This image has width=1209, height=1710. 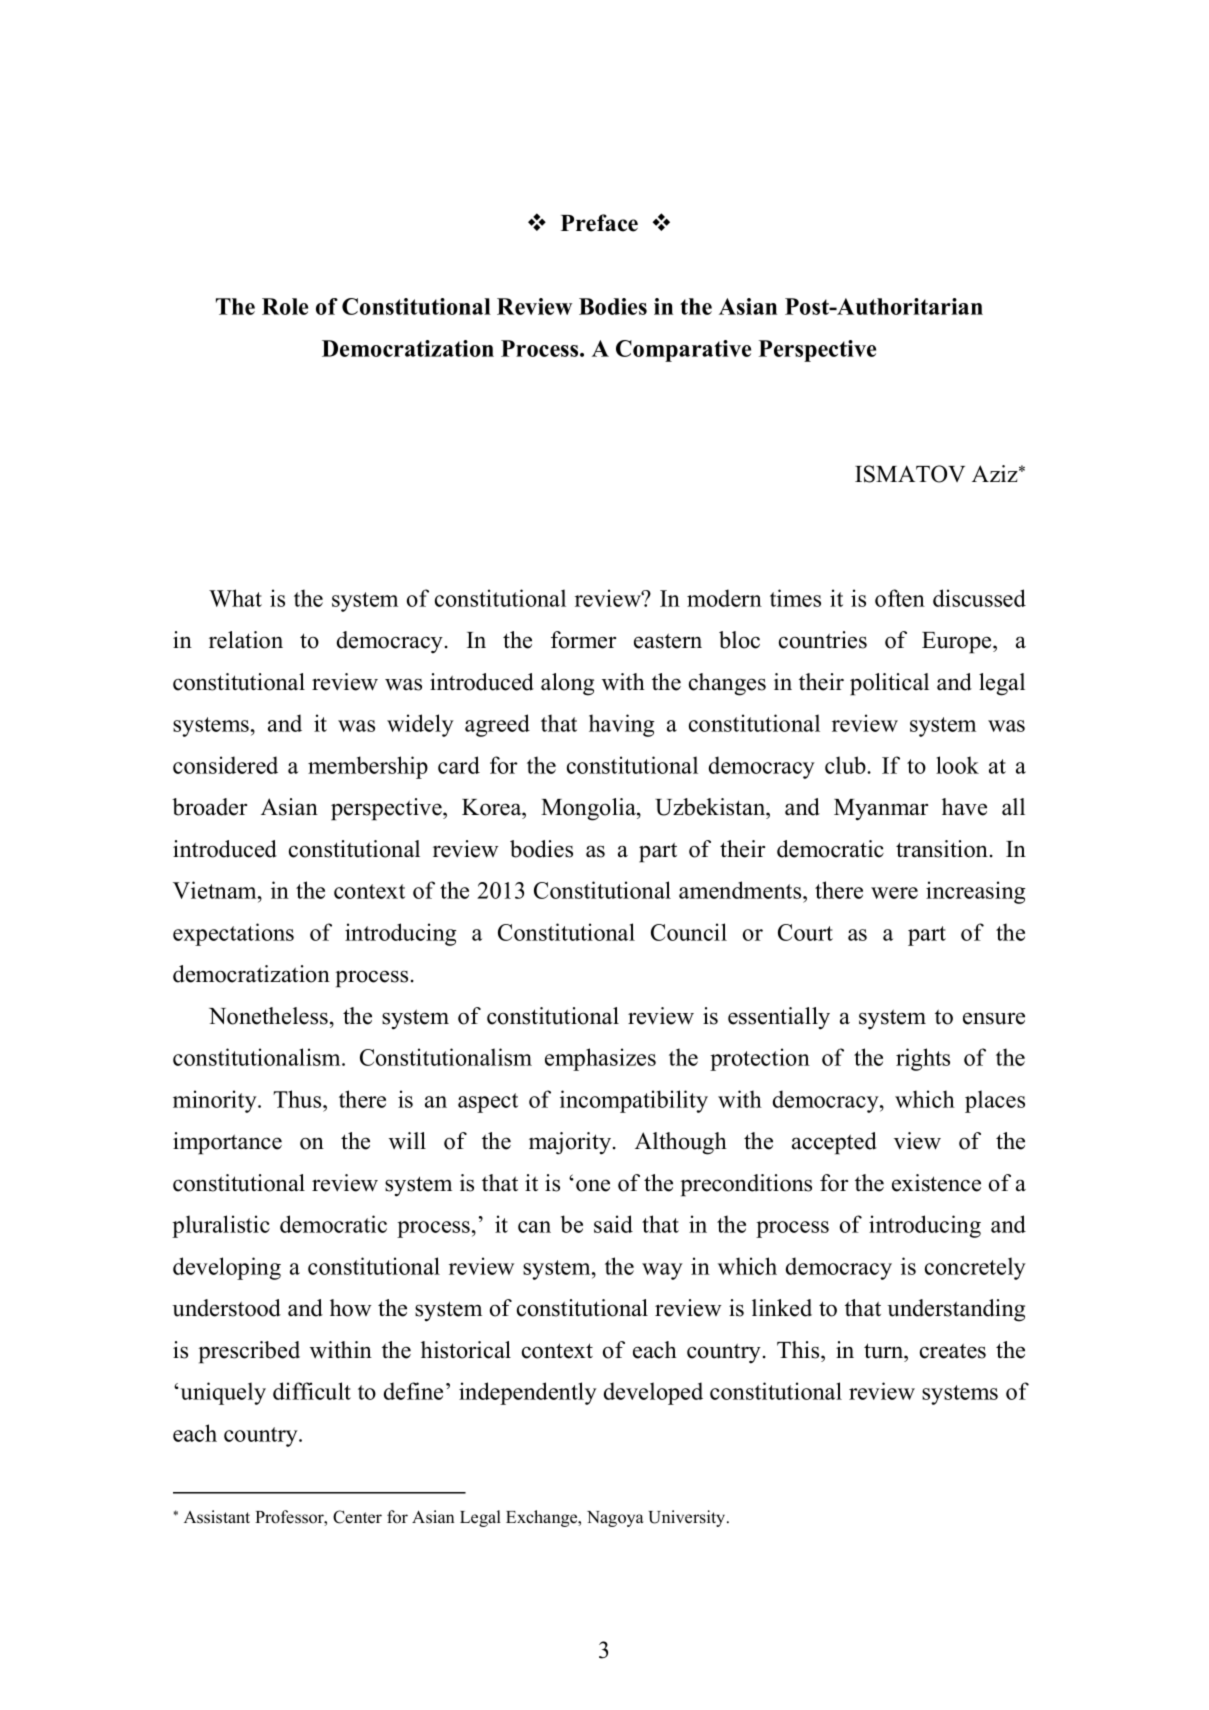 What do you see at coordinates (285, 306) in the image?
I see `Role` at bounding box center [285, 306].
